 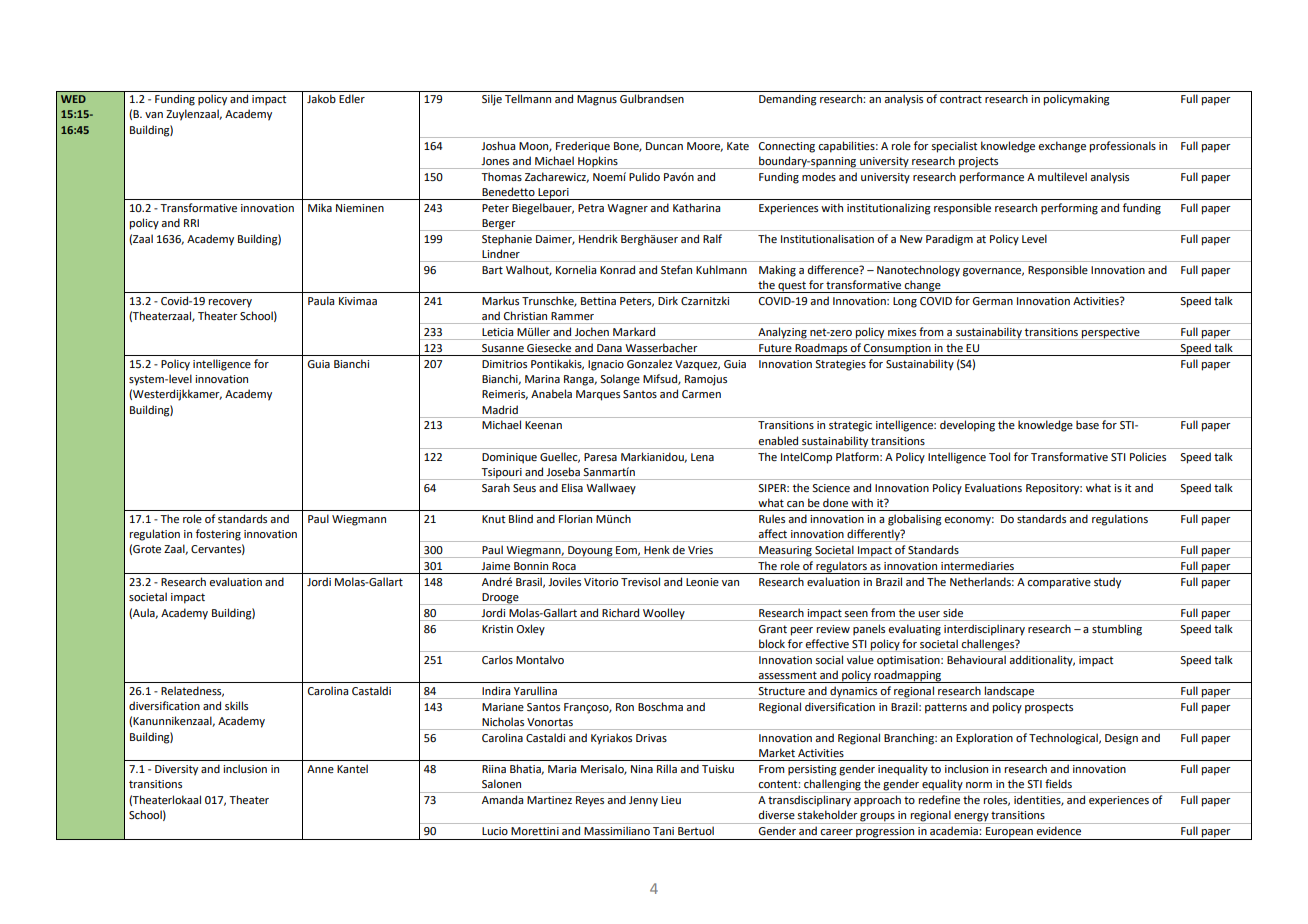 I want to click on Elisa, so click(x=572, y=487).
